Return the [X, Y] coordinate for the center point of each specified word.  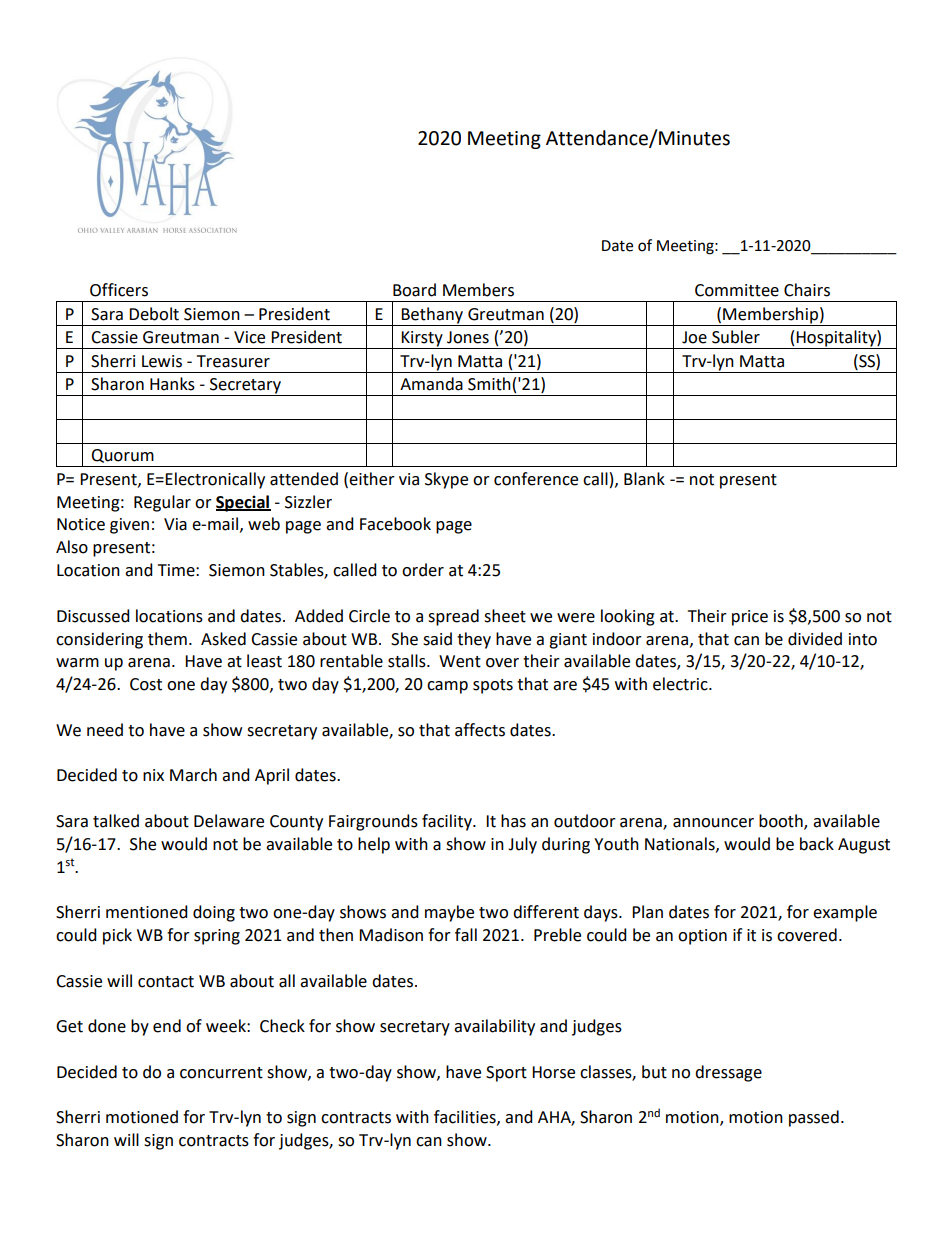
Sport [506, 1074]
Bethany [432, 315]
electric [681, 684]
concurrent [221, 1073]
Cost [146, 684]
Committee [737, 290]
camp [447, 687]
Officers [119, 290]
